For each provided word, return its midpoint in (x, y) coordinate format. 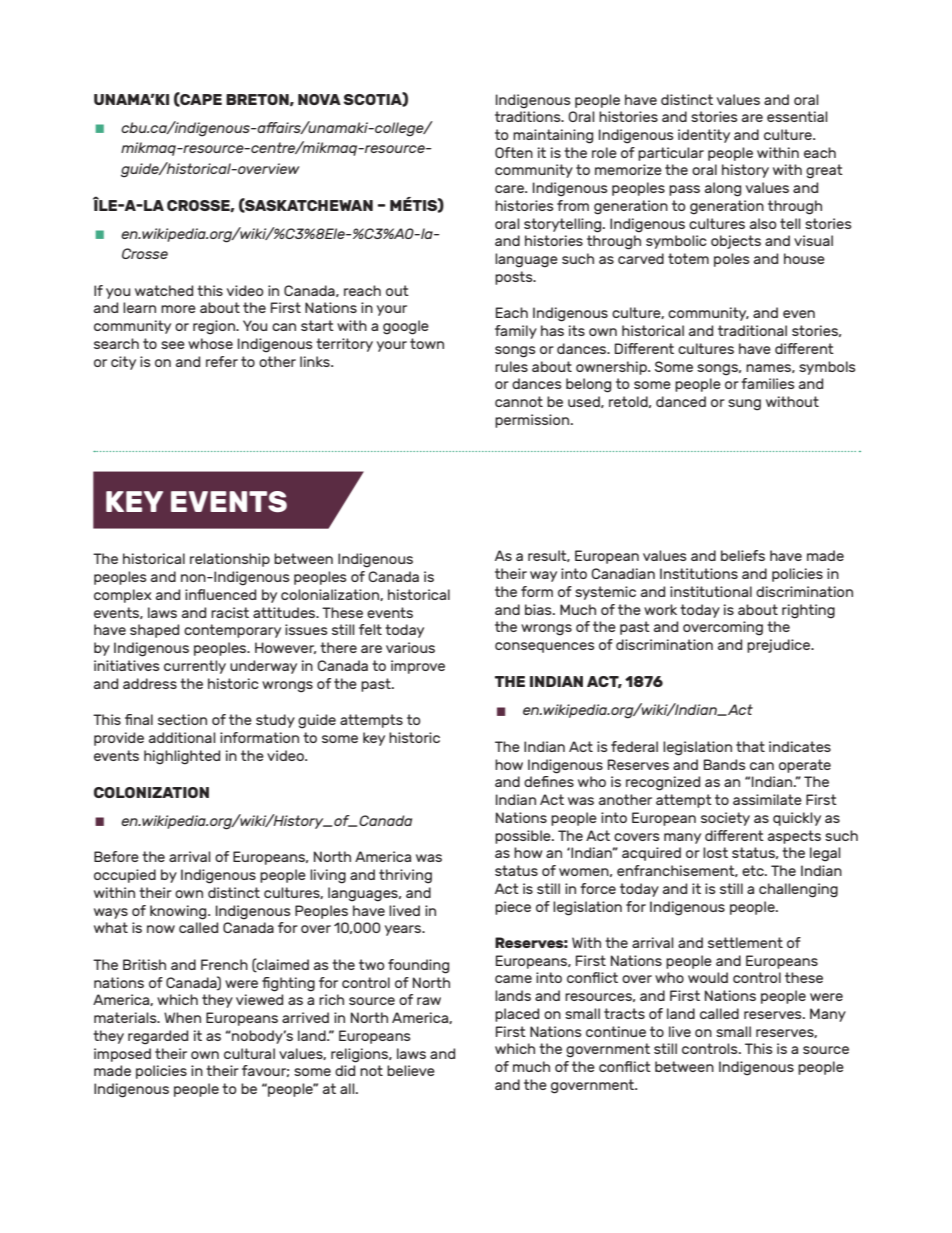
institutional (711, 591)
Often (514, 152)
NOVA (319, 99)
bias (539, 609)
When (182, 1017)
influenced (220, 594)
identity (704, 136)
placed (517, 1015)
